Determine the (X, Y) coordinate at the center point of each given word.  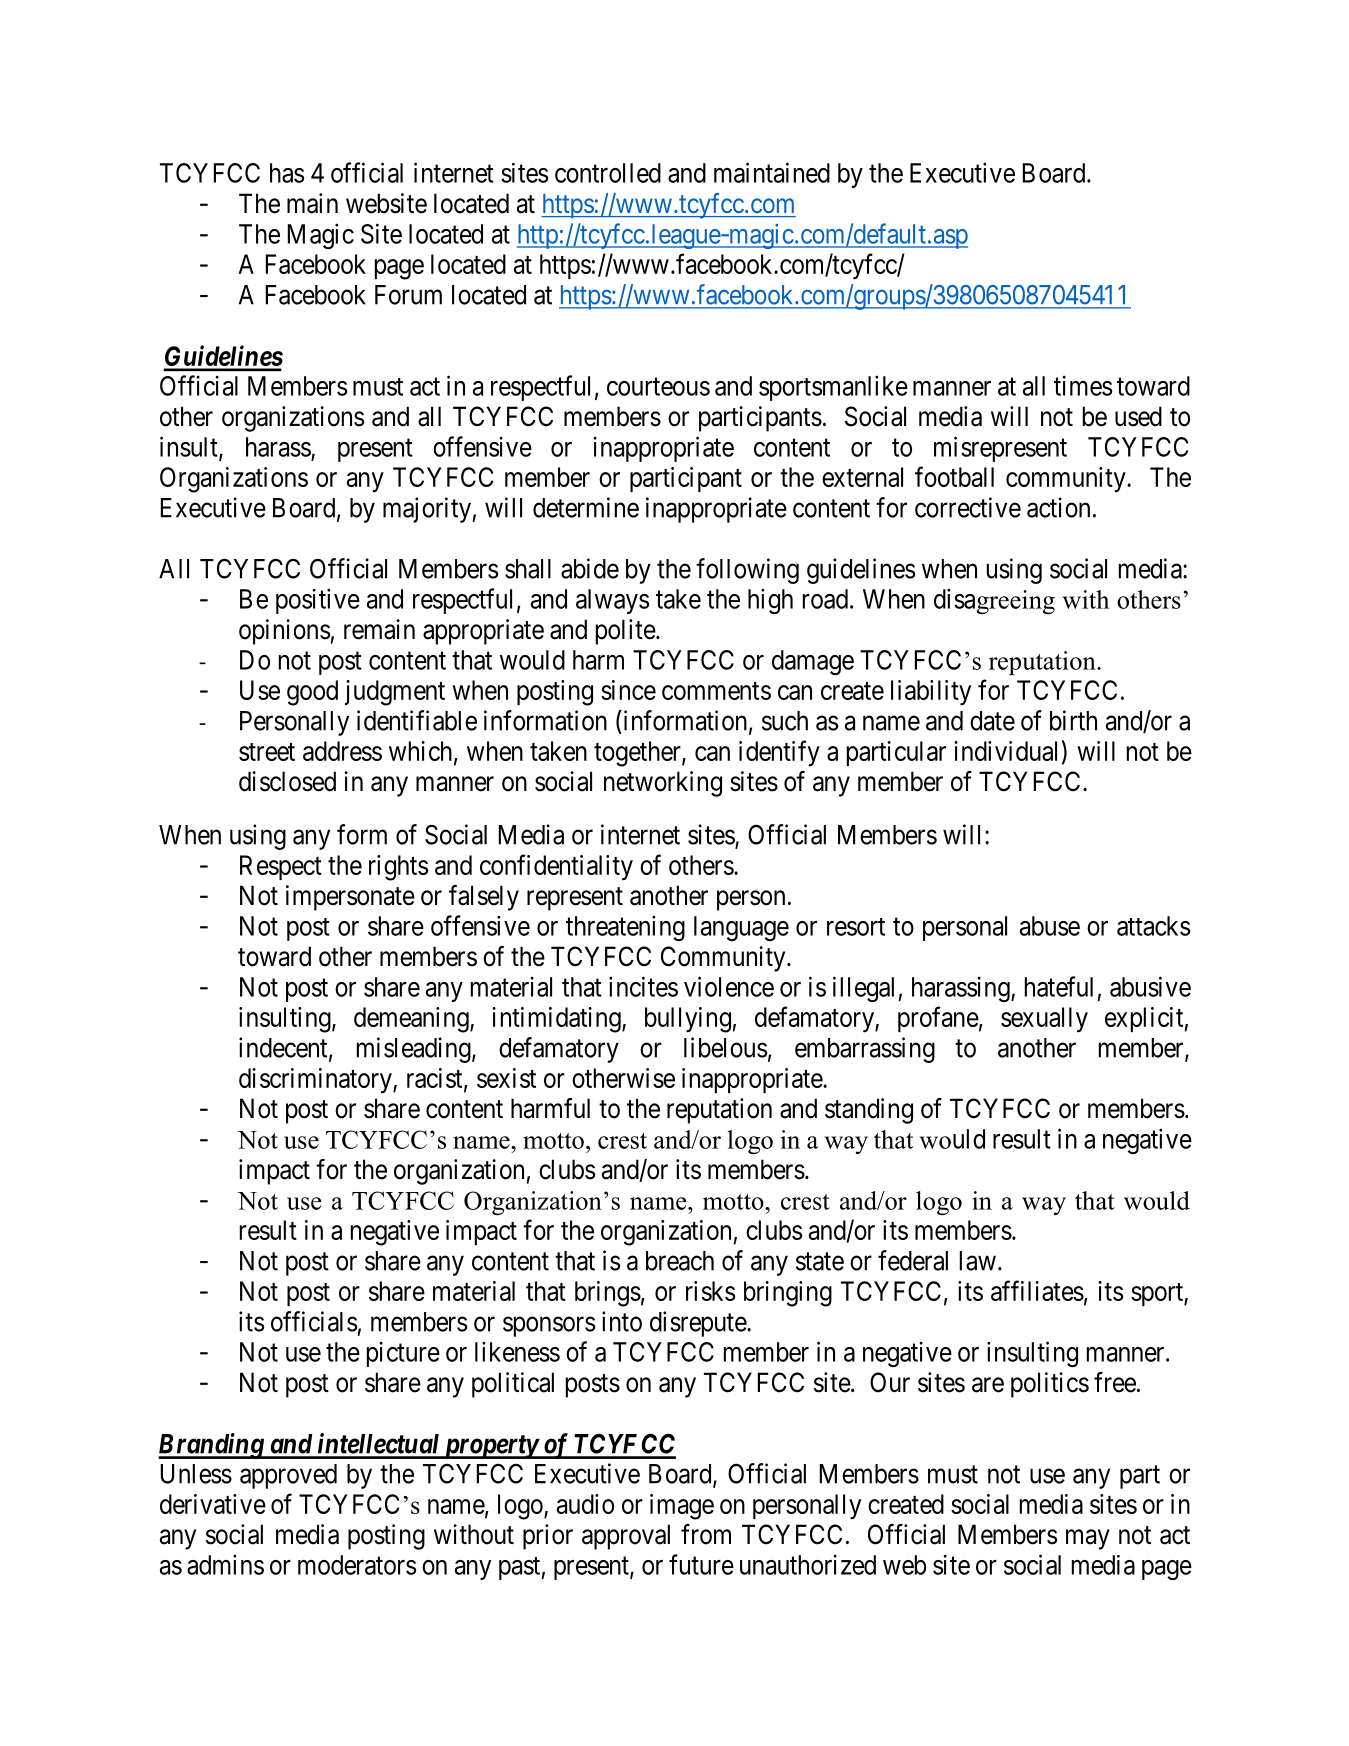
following (747, 571)
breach (680, 1261)
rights (398, 868)
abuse (1050, 926)
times (1083, 385)
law (978, 1261)
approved (288, 1476)
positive (318, 601)
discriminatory (316, 1081)
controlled (608, 173)
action (1058, 507)
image (682, 1507)
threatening (625, 928)
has (287, 173)
